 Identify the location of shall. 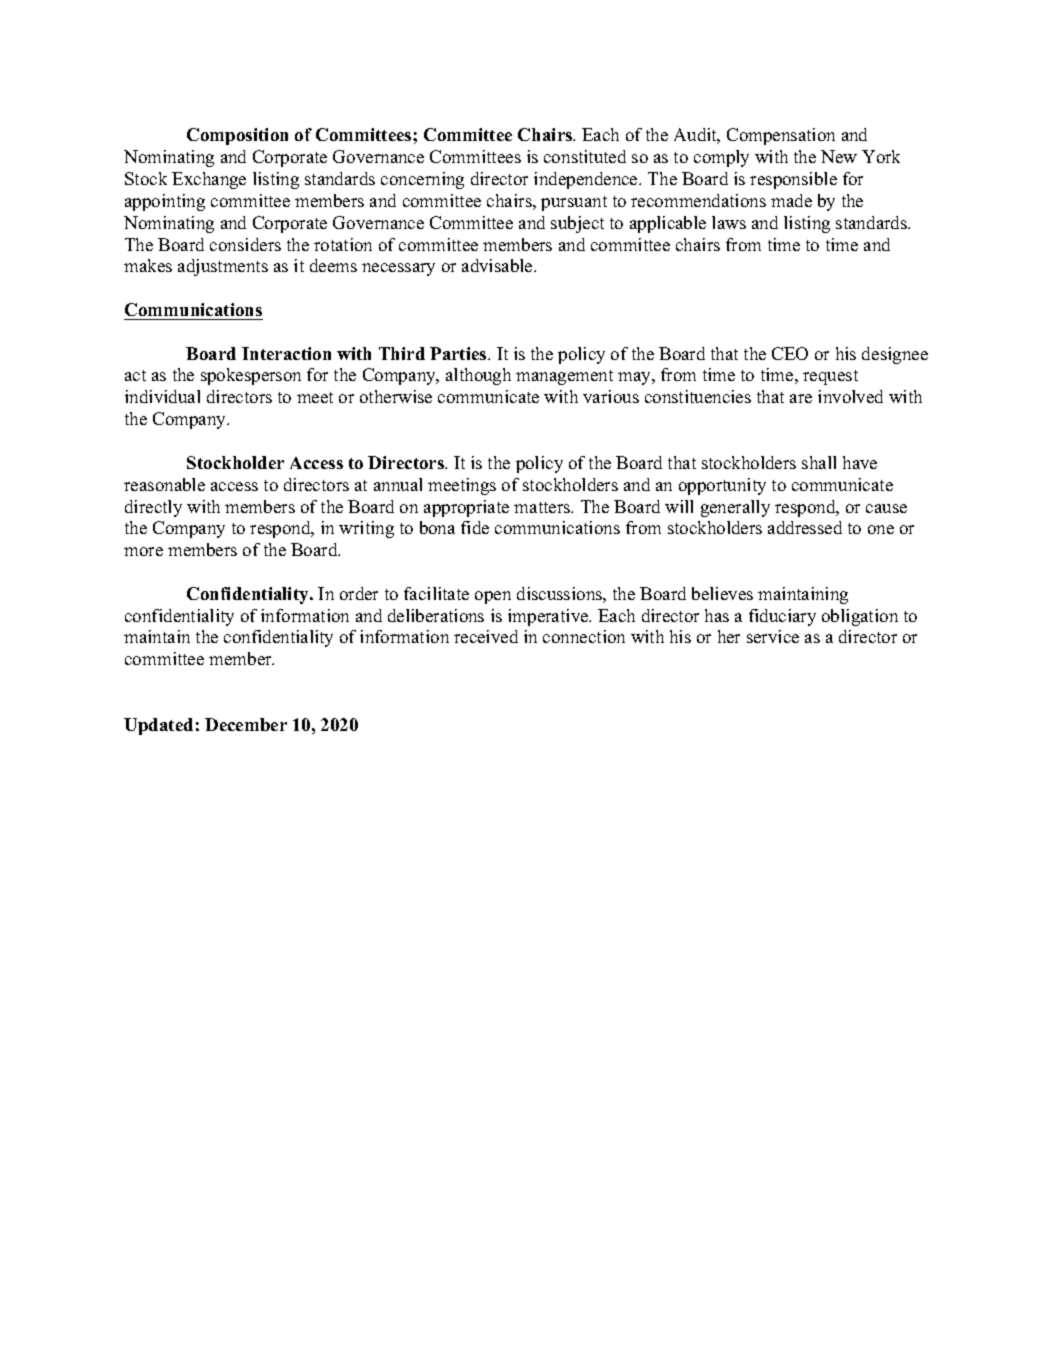
(819, 462).
